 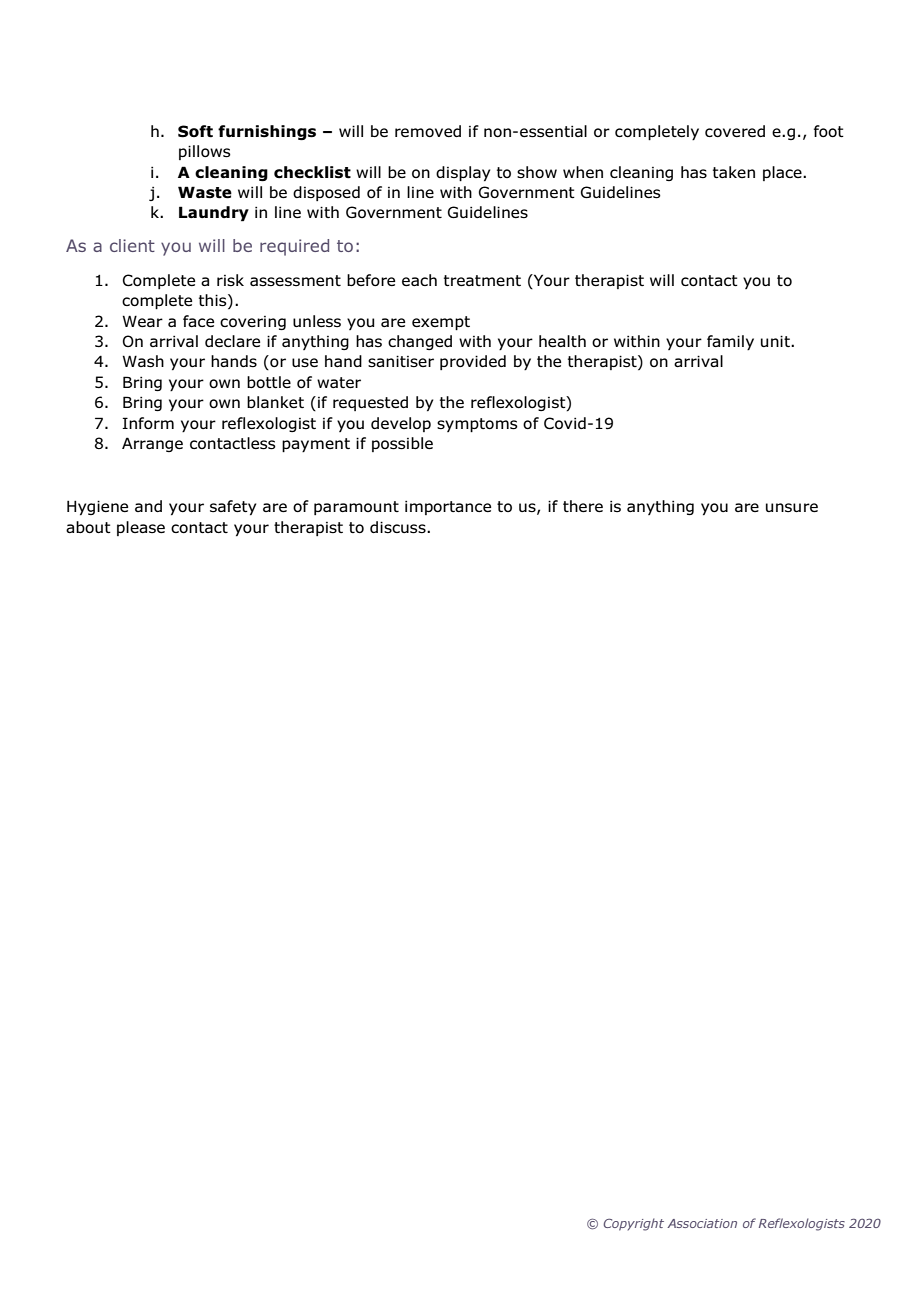 I want to click on importance, so click(x=448, y=508).
